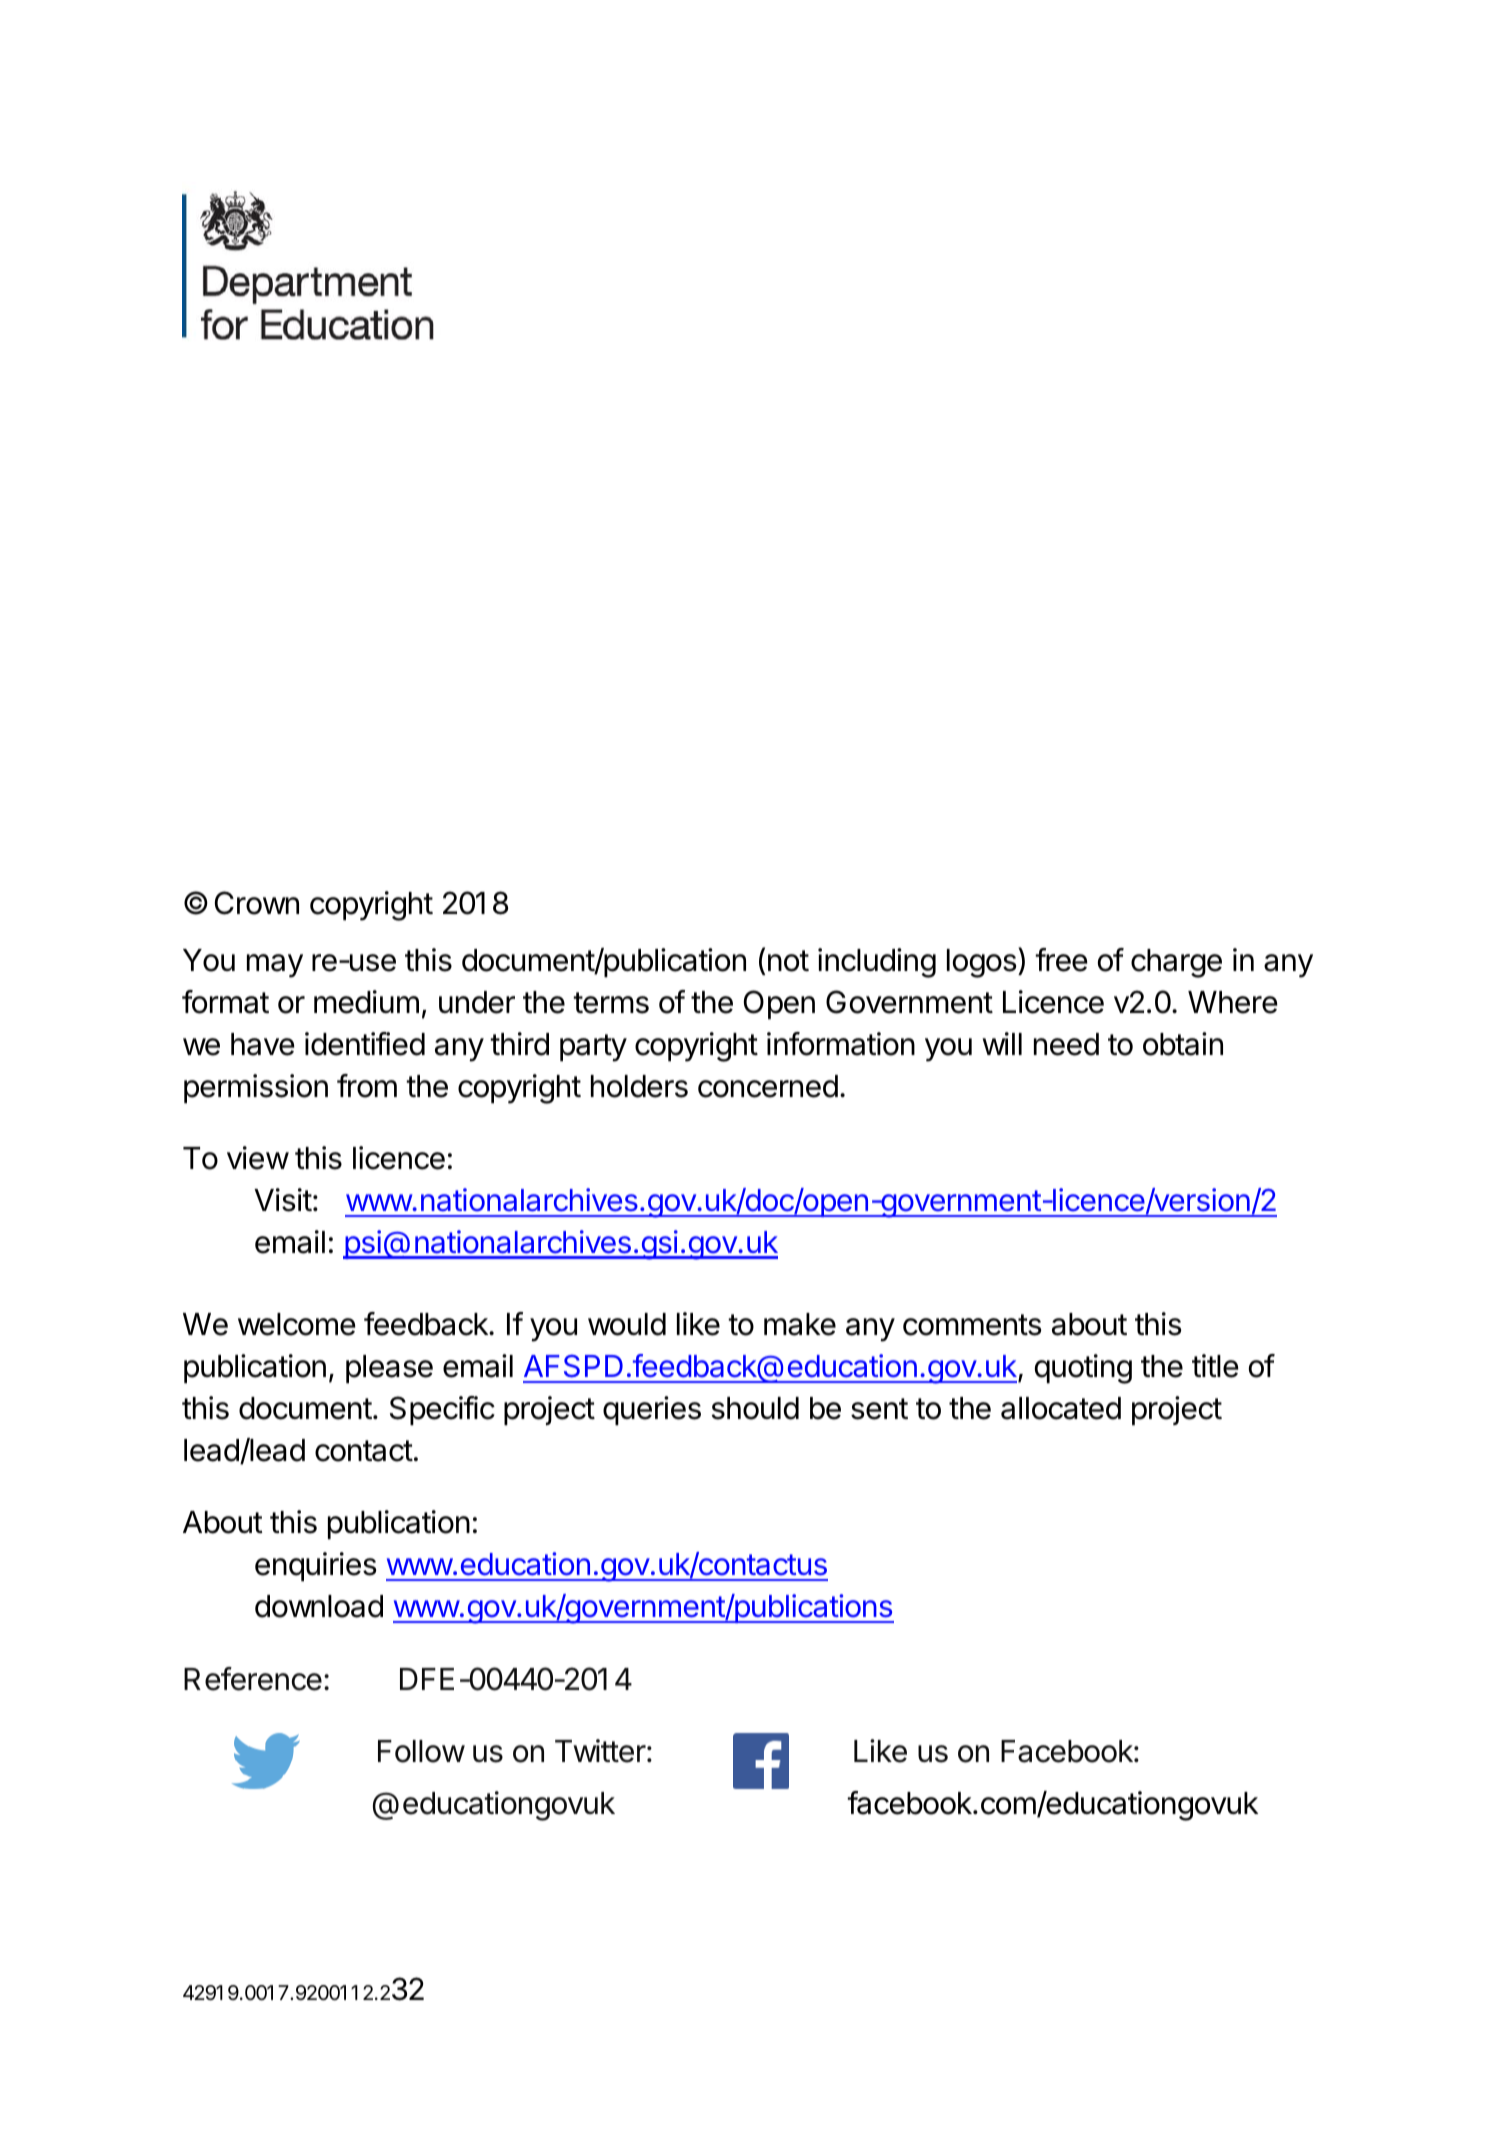 Image resolution: width=1506 pixels, height=2130 pixels. What do you see at coordinates (1083, 1369) in the document?
I see `quoting` at bounding box center [1083, 1369].
